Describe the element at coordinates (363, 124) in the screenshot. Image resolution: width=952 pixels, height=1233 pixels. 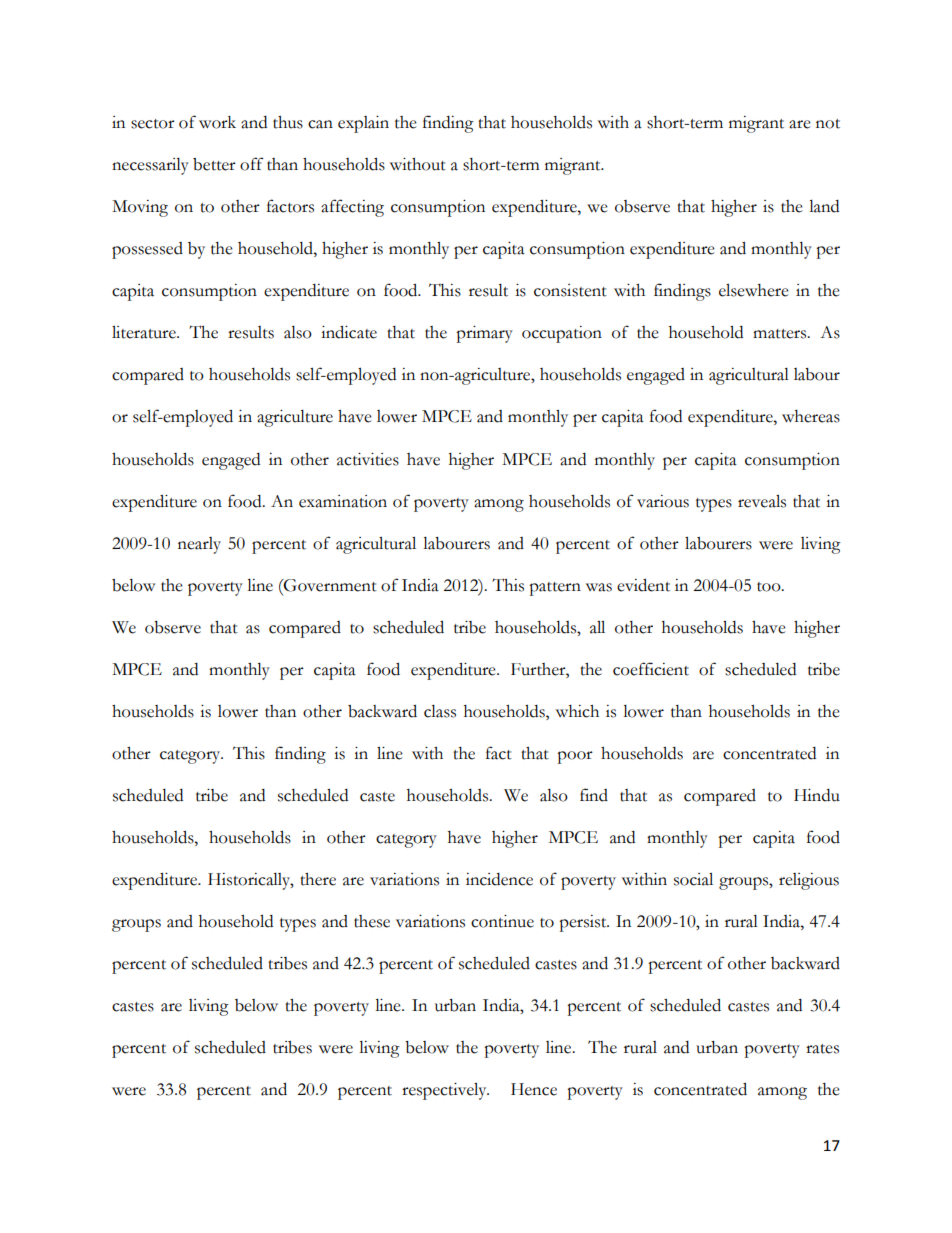
I see `explain` at that location.
